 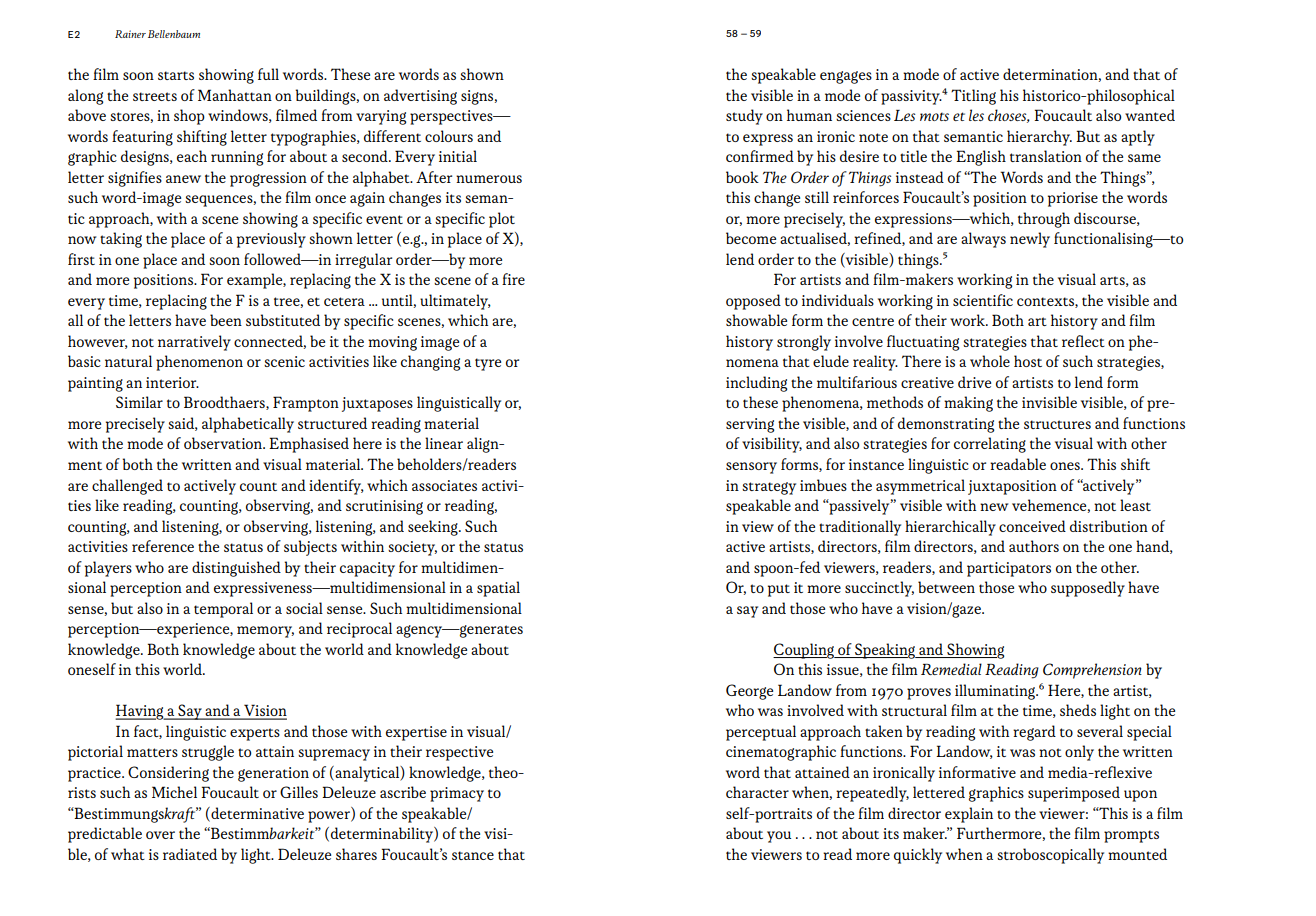 What do you see at coordinates (140, 712) in the page?
I see `Having` at bounding box center [140, 712].
